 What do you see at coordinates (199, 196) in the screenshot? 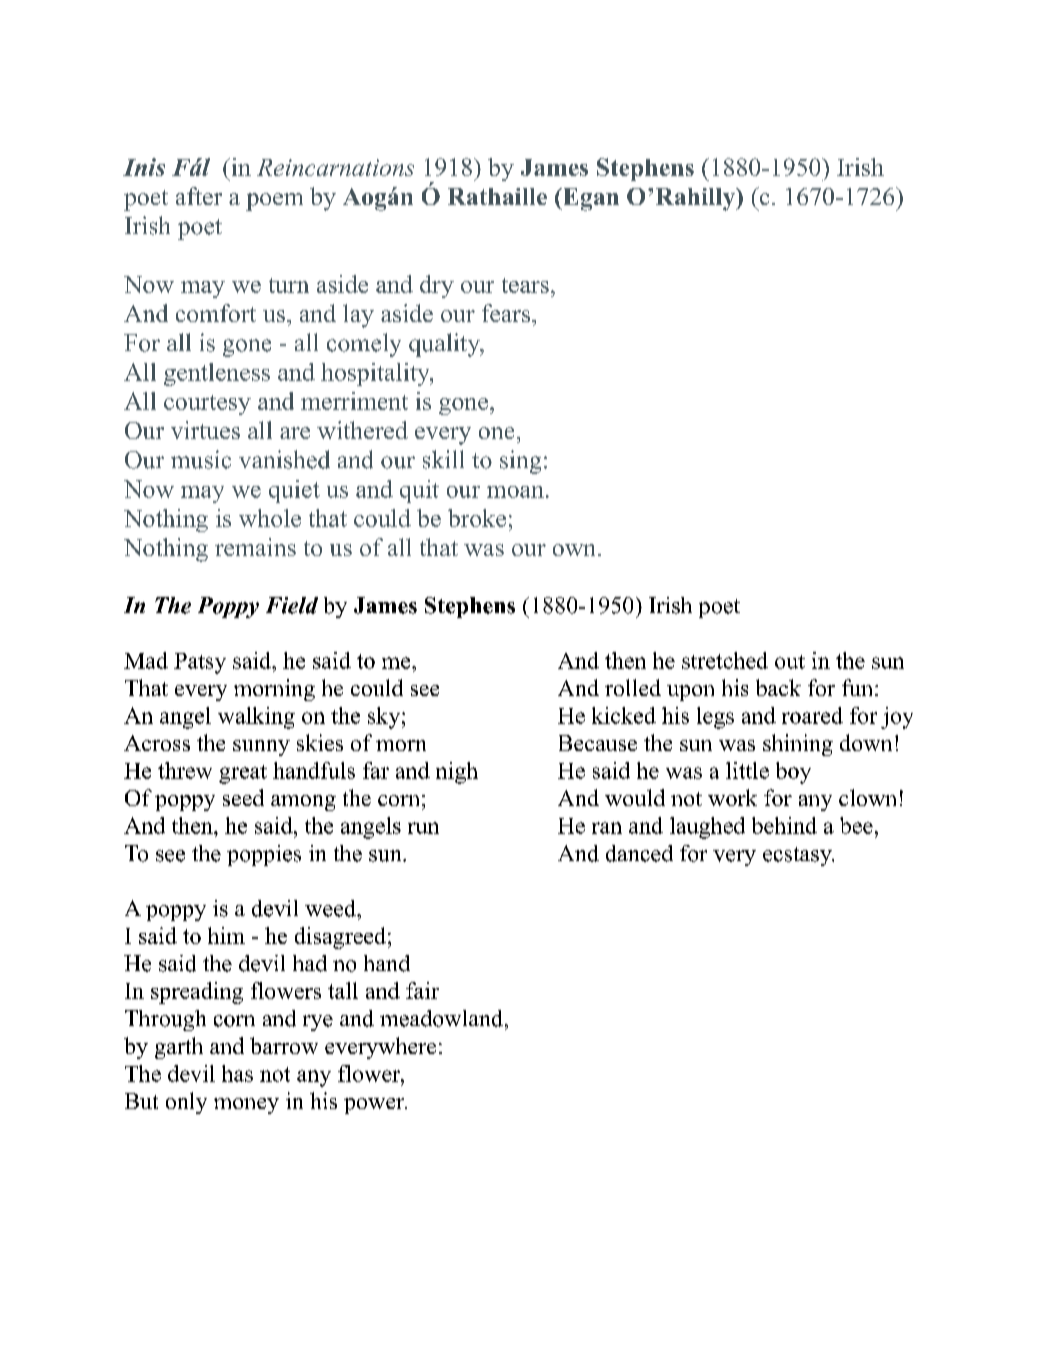
I see `after` at bounding box center [199, 196].
